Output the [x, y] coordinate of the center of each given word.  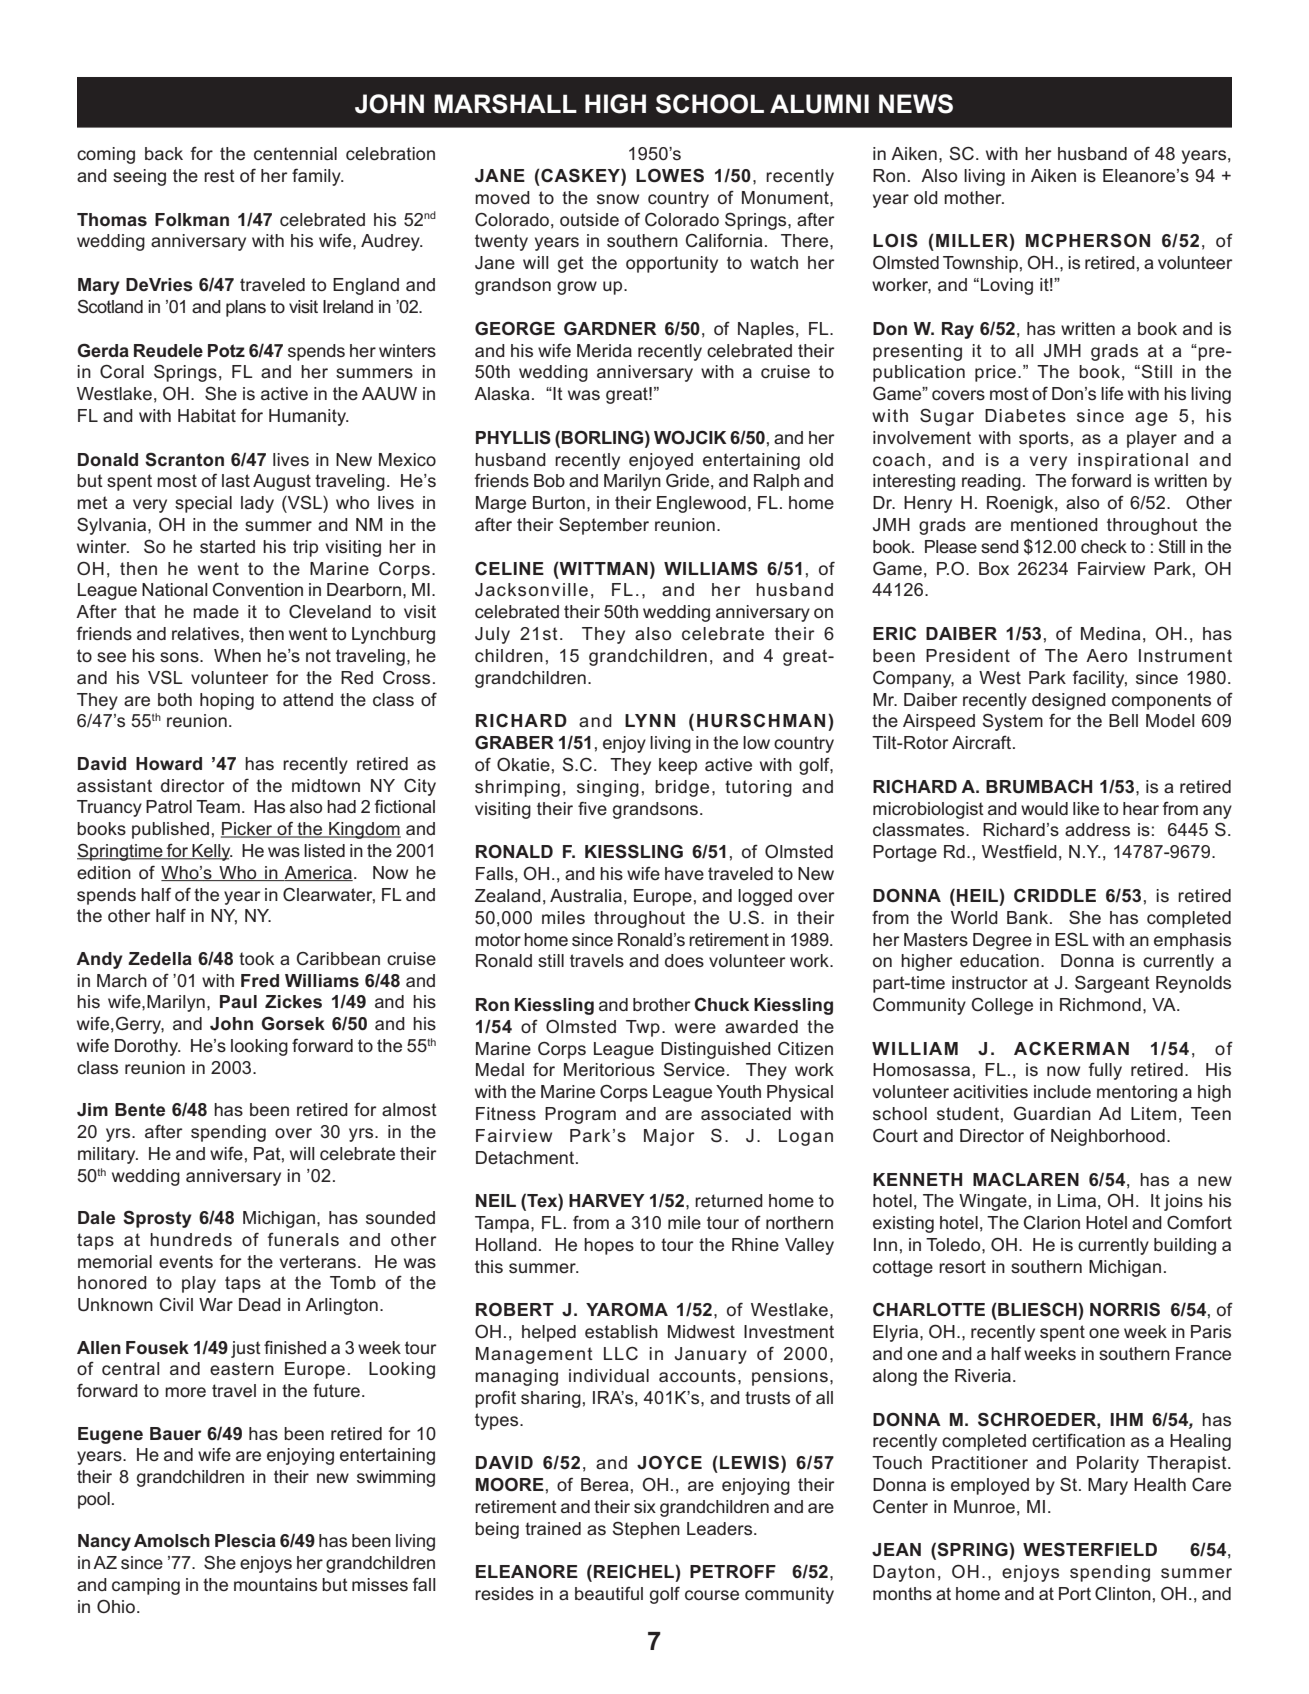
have [684, 873]
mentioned [1054, 524]
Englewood [701, 504]
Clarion [1052, 1222]
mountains [275, 1584]
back [164, 153]
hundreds [191, 1240]
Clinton [1123, 1594]
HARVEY [607, 1200]
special [203, 504]
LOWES [670, 175]
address [1097, 830]
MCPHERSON [1088, 240]
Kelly [211, 852]
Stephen [646, 1530]
